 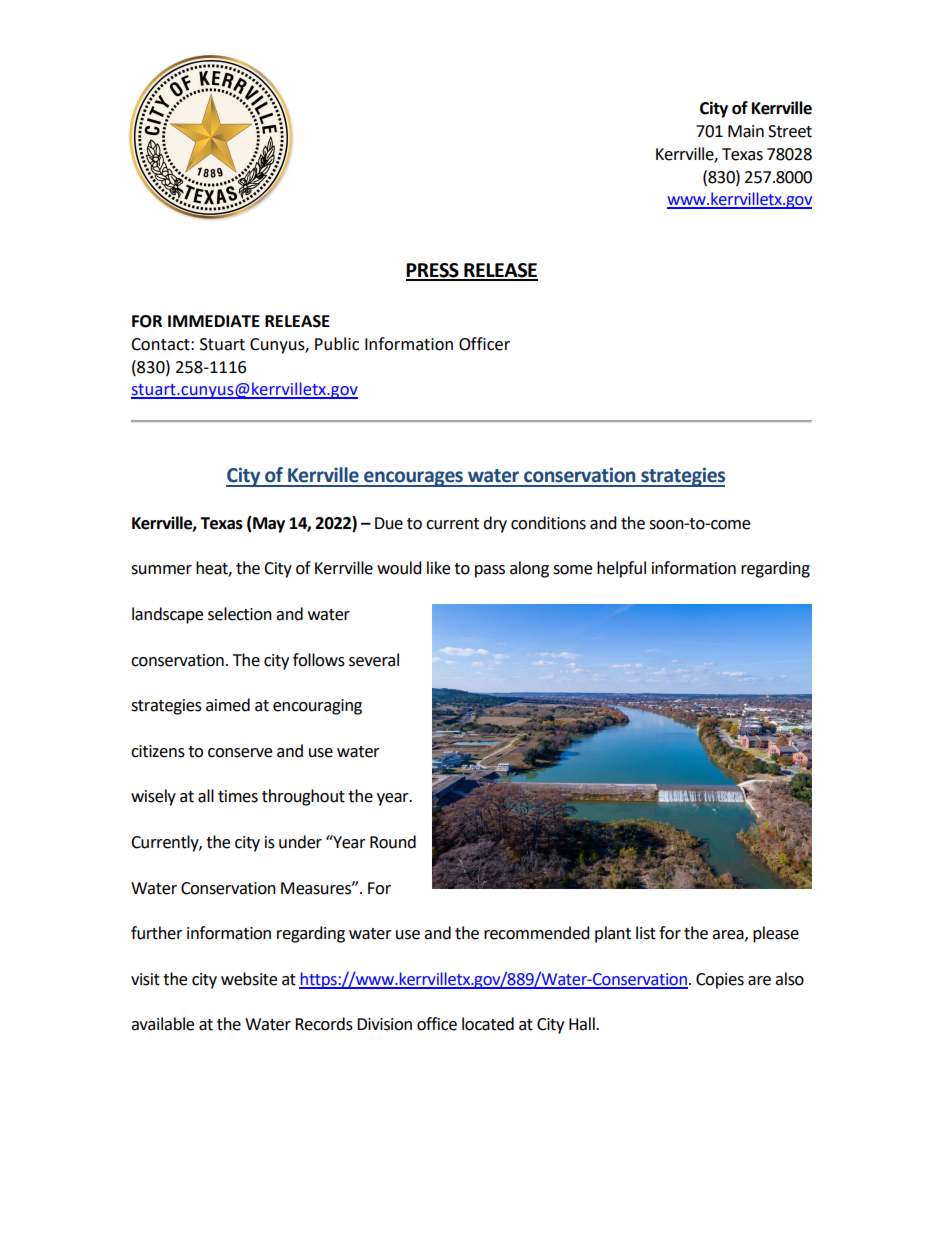 What do you see at coordinates (488, 1024) in the screenshot?
I see `located` at bounding box center [488, 1024].
